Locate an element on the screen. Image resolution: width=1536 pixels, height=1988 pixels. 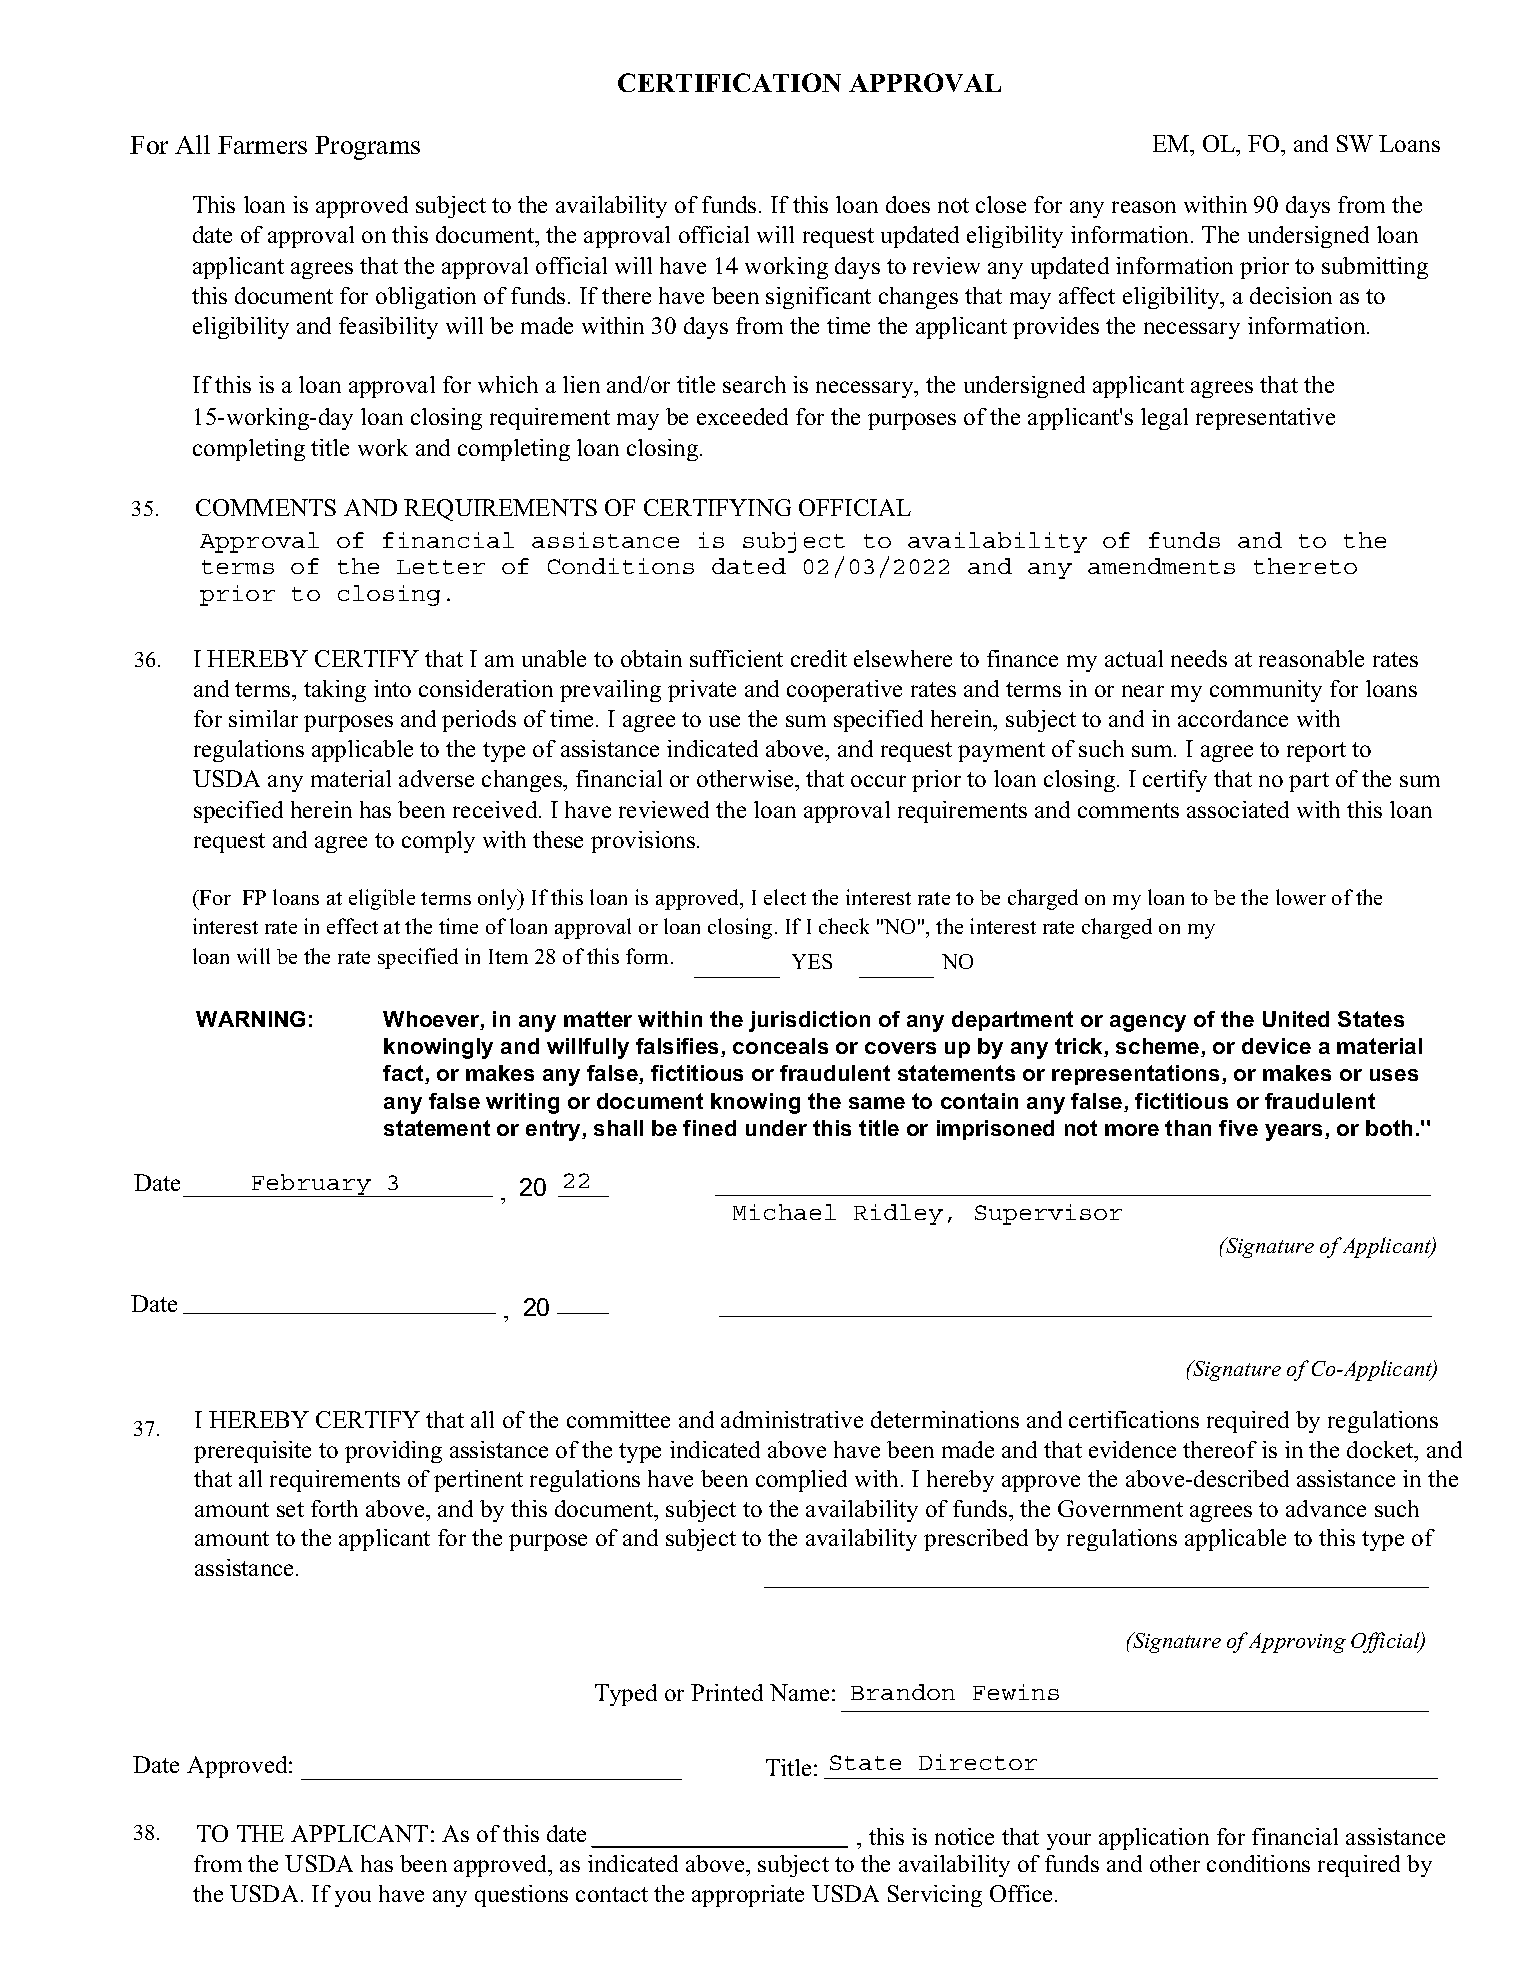
credit is located at coordinates (819, 658).
